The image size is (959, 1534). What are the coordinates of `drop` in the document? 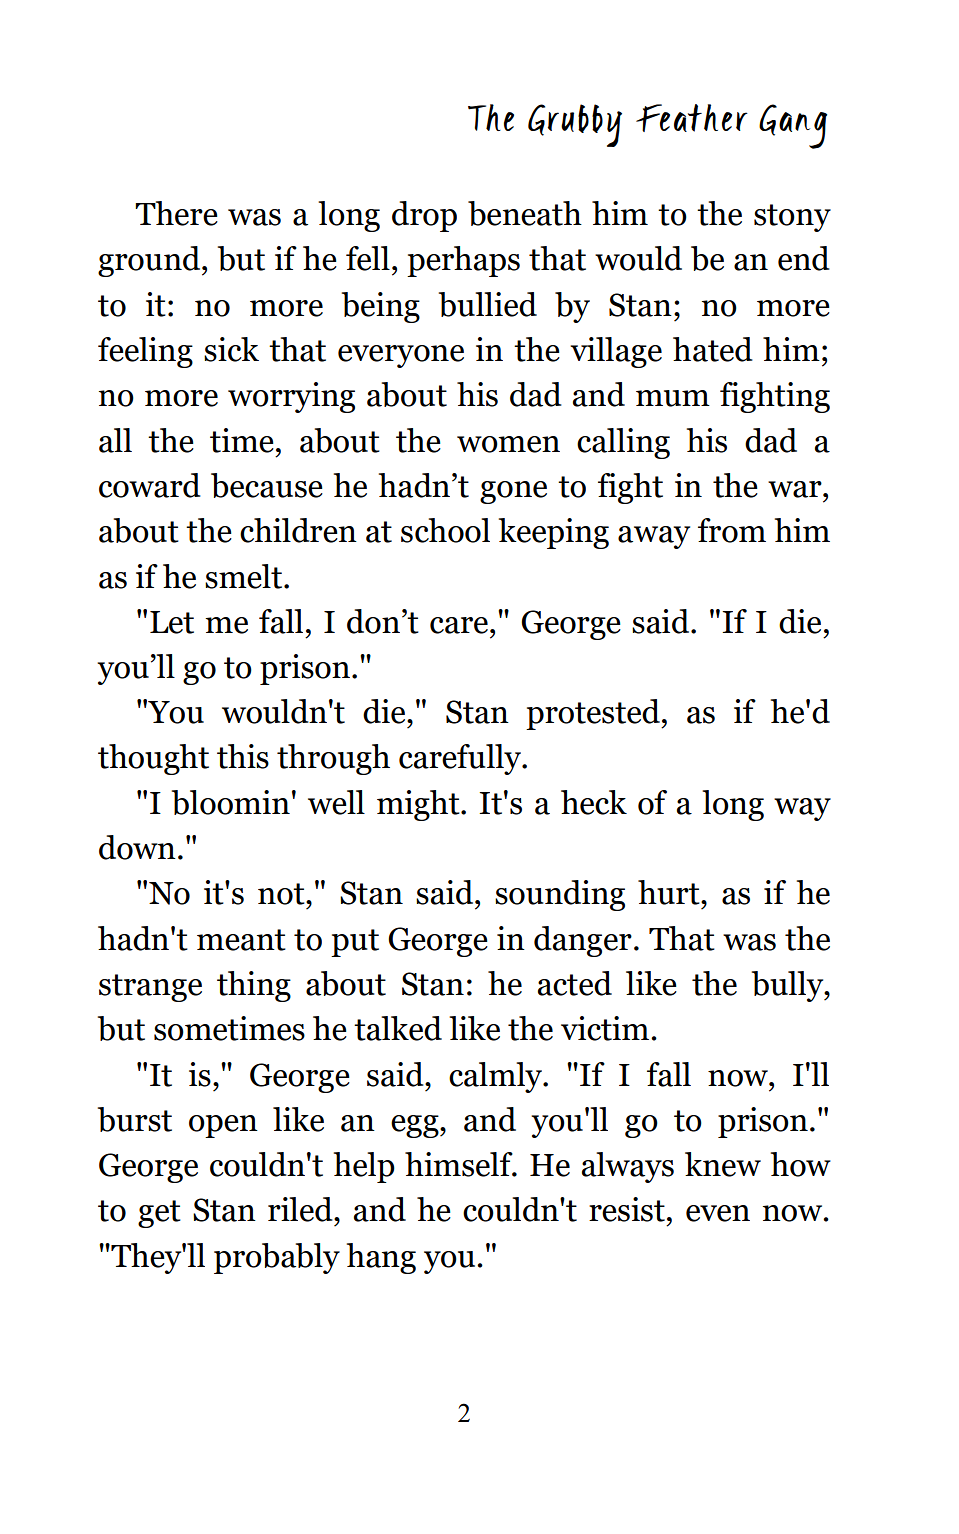 It's located at (424, 216).
